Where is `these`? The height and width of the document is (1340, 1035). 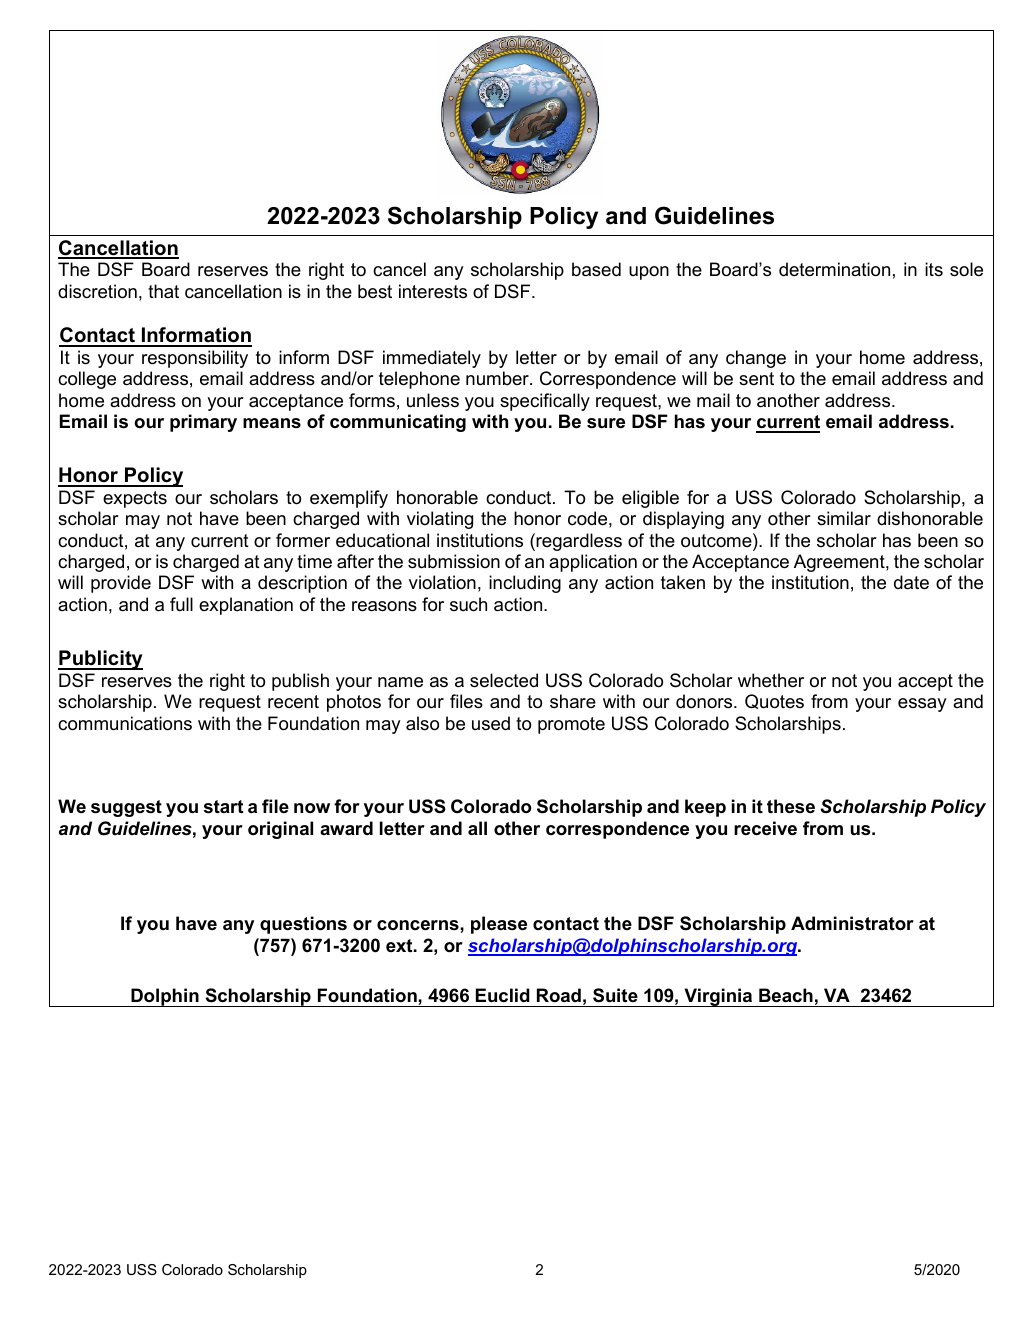 these is located at coordinates (791, 806).
